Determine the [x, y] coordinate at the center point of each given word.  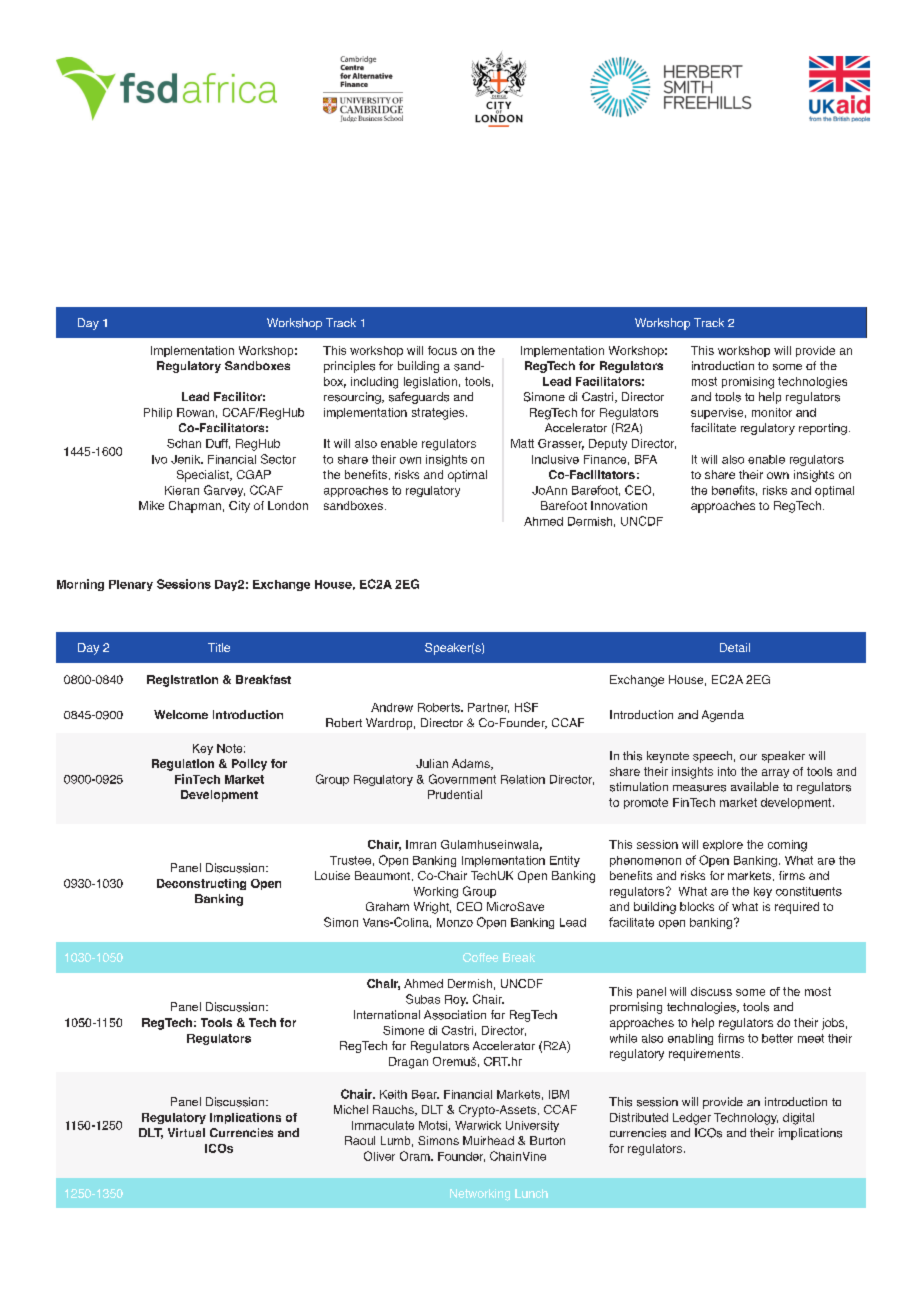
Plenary [131, 585]
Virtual [186, 1132]
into [727, 771]
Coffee [480, 957]
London [288, 505]
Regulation [183, 765]
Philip [158, 413]
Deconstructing [201, 884]
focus [442, 350]
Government [462, 779]
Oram [416, 1156]
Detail [735, 647]
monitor [772, 412]
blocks [697, 906]
